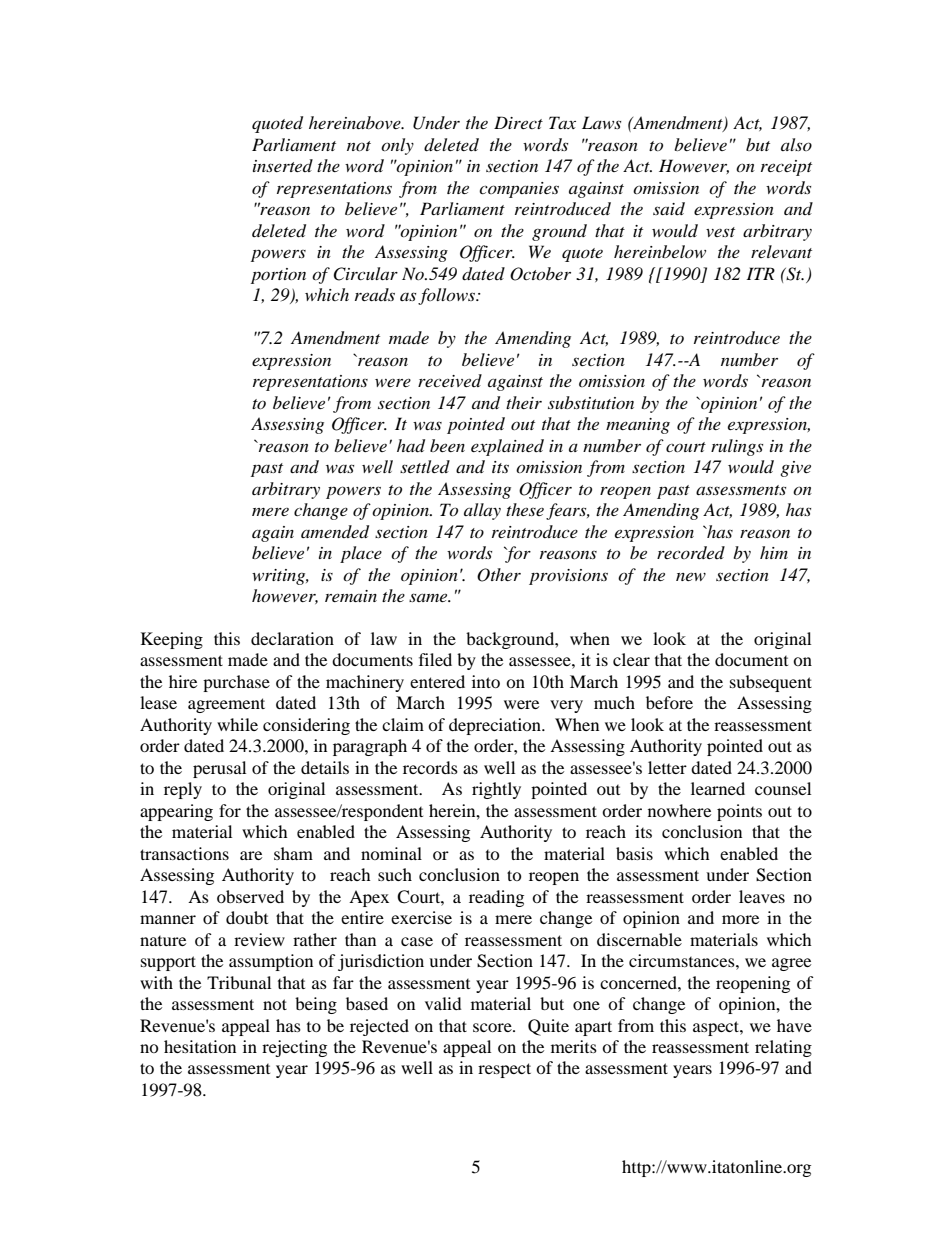 Image resolution: width=952 pixels, height=1233 pixels. What do you see at coordinates (493, 1027) in the screenshot?
I see `score` at bounding box center [493, 1027].
